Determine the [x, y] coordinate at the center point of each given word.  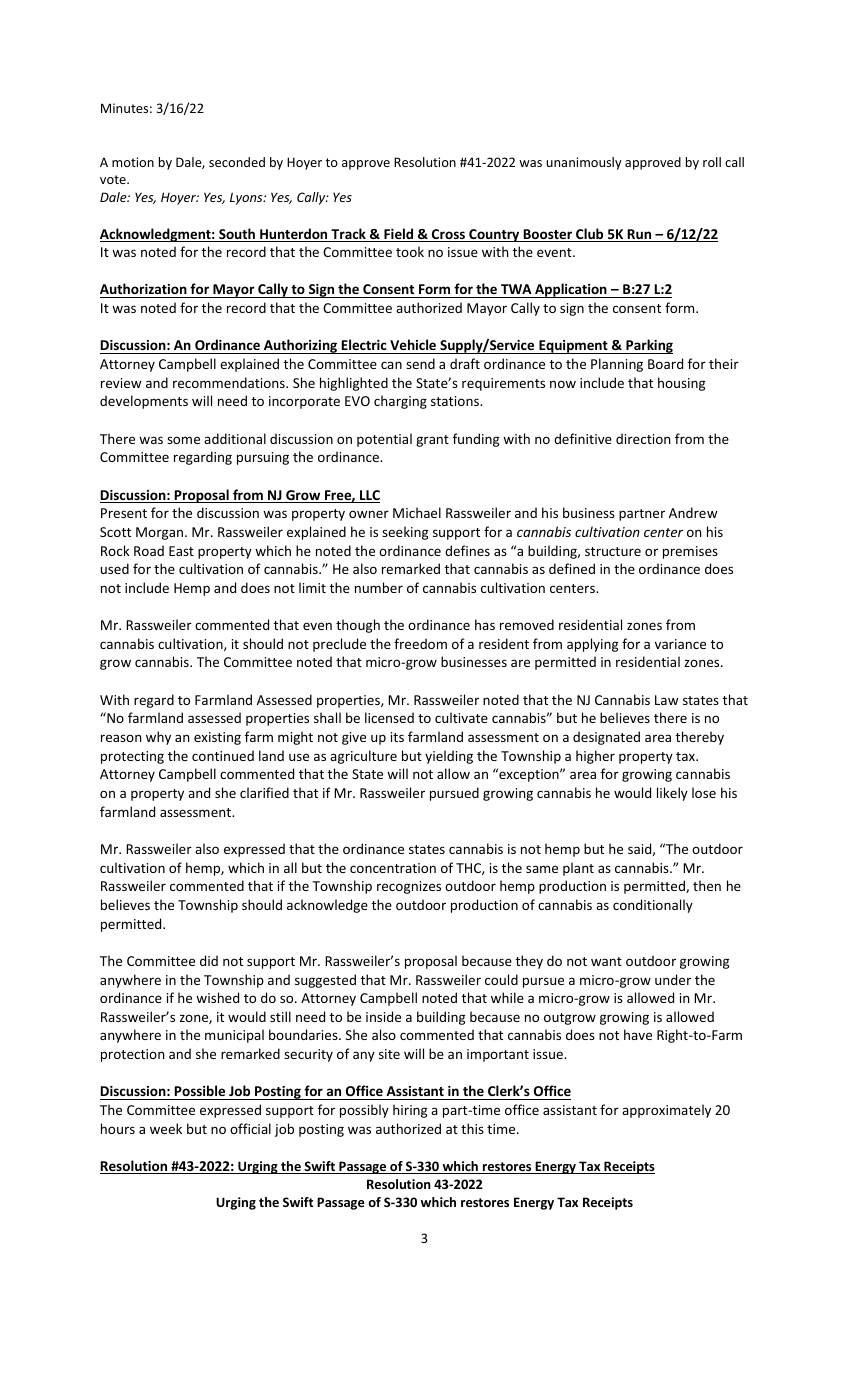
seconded [237, 162]
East [181, 551]
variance [680, 644]
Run [640, 235]
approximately [666, 1111]
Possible [200, 1092]
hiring [410, 1111]
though [358, 626]
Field [399, 235]
